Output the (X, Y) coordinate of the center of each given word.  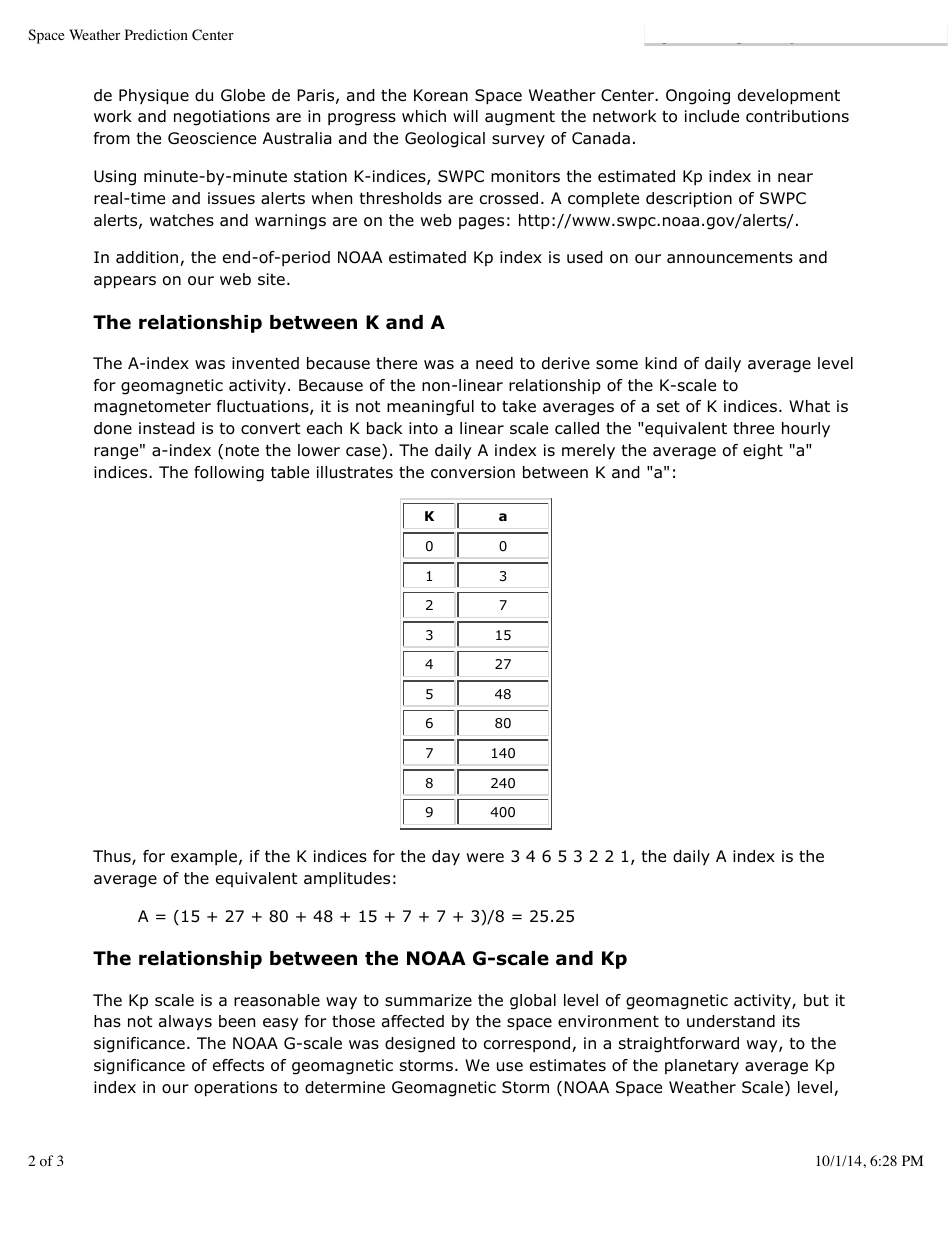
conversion (473, 472)
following (229, 474)
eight (763, 452)
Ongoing (698, 97)
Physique (154, 96)
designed (420, 1045)
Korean (441, 95)
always (185, 1022)
